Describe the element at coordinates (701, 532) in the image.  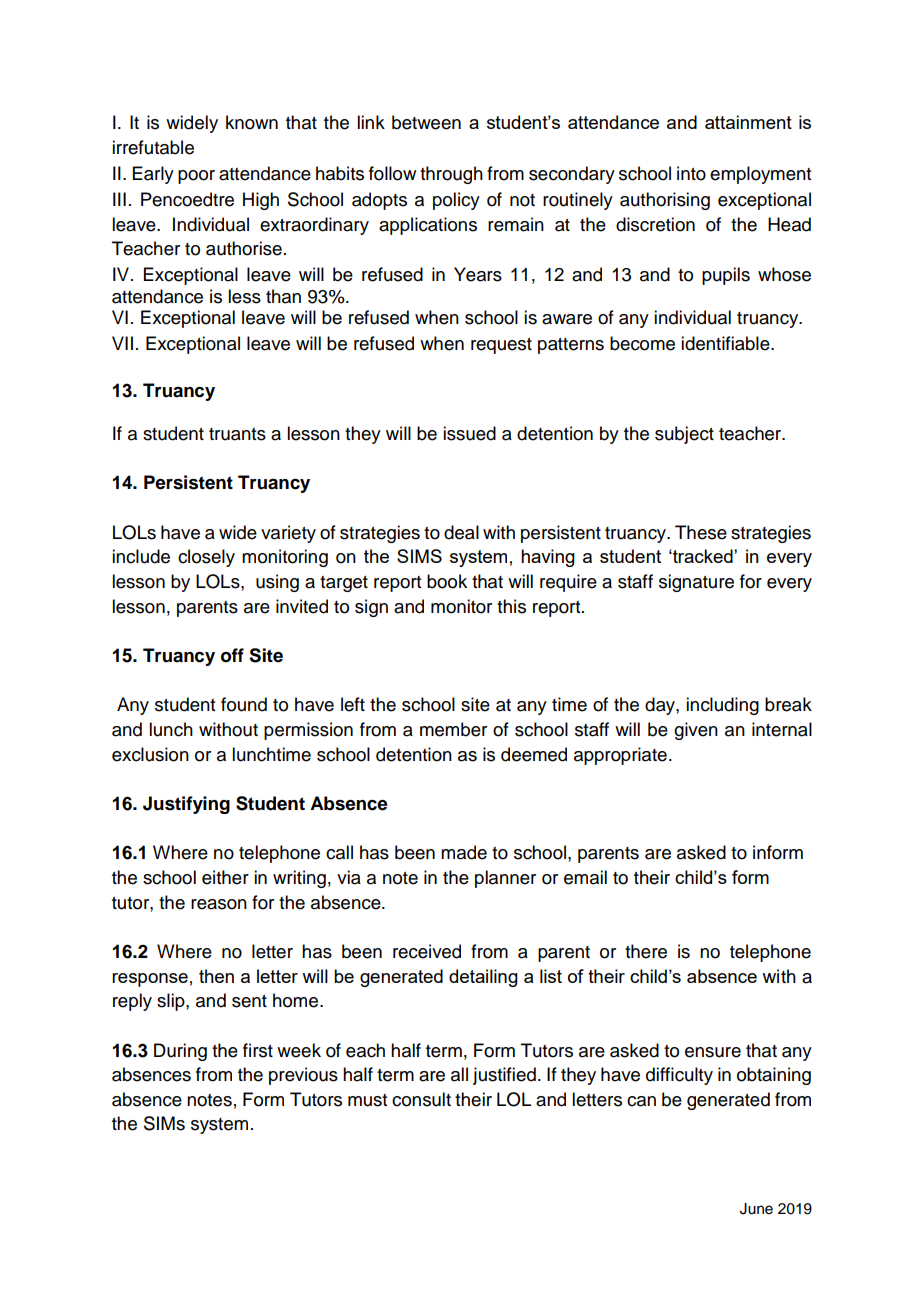
I see `These` at that location.
